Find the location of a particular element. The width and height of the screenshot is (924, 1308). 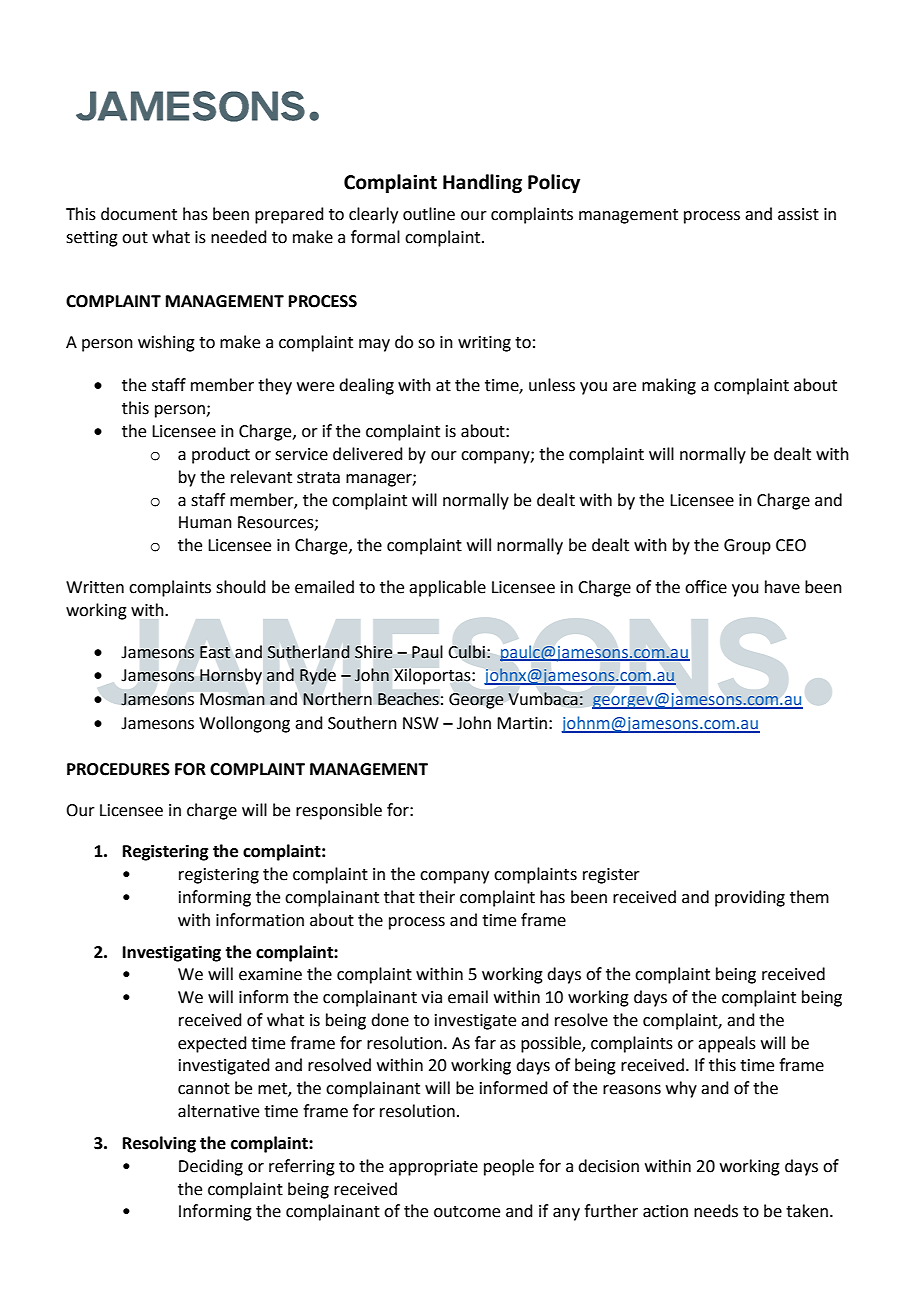

Beaches is located at coordinates (408, 699).
